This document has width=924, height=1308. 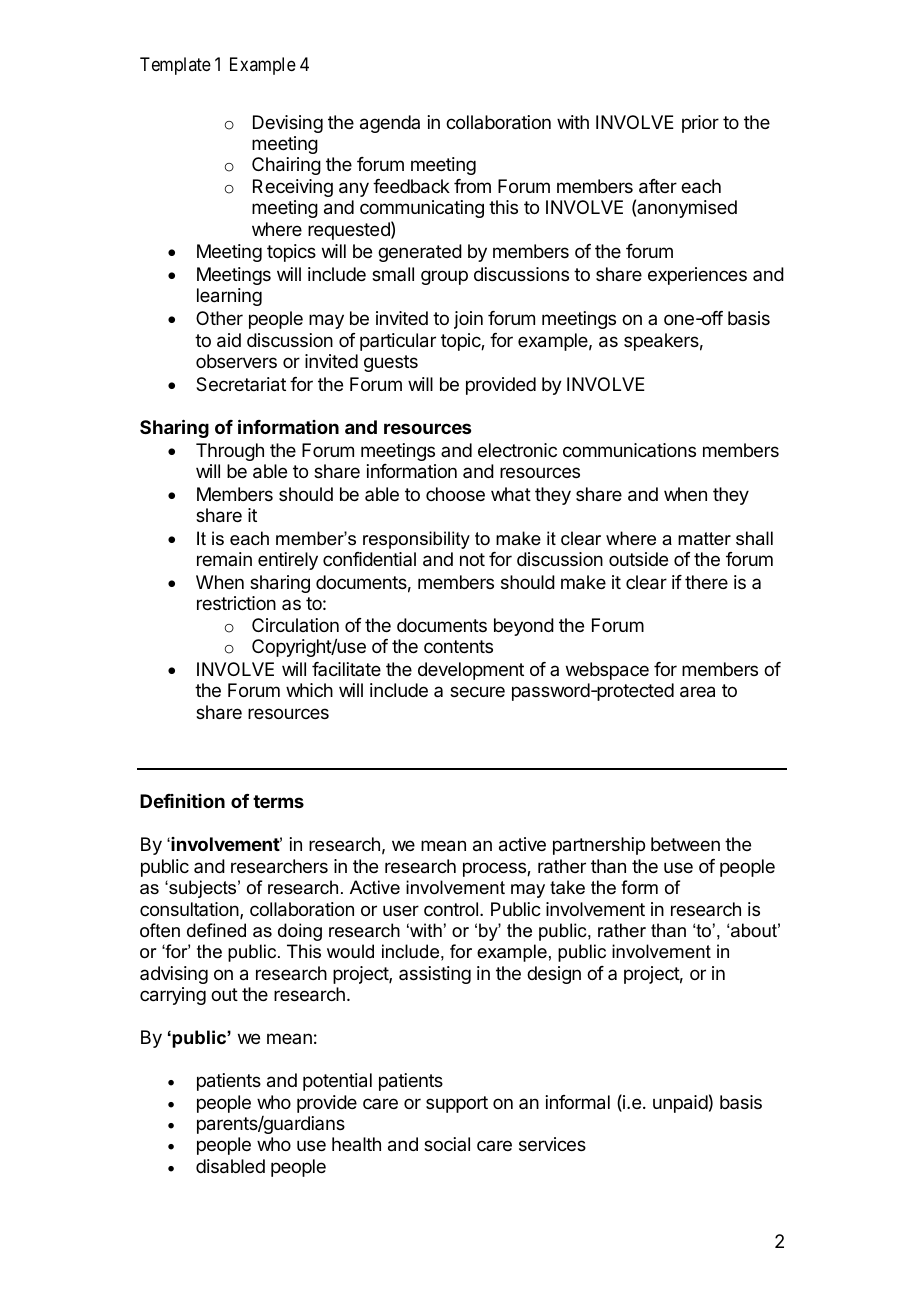 What do you see at coordinates (706, 582) in the document?
I see `there` at bounding box center [706, 582].
